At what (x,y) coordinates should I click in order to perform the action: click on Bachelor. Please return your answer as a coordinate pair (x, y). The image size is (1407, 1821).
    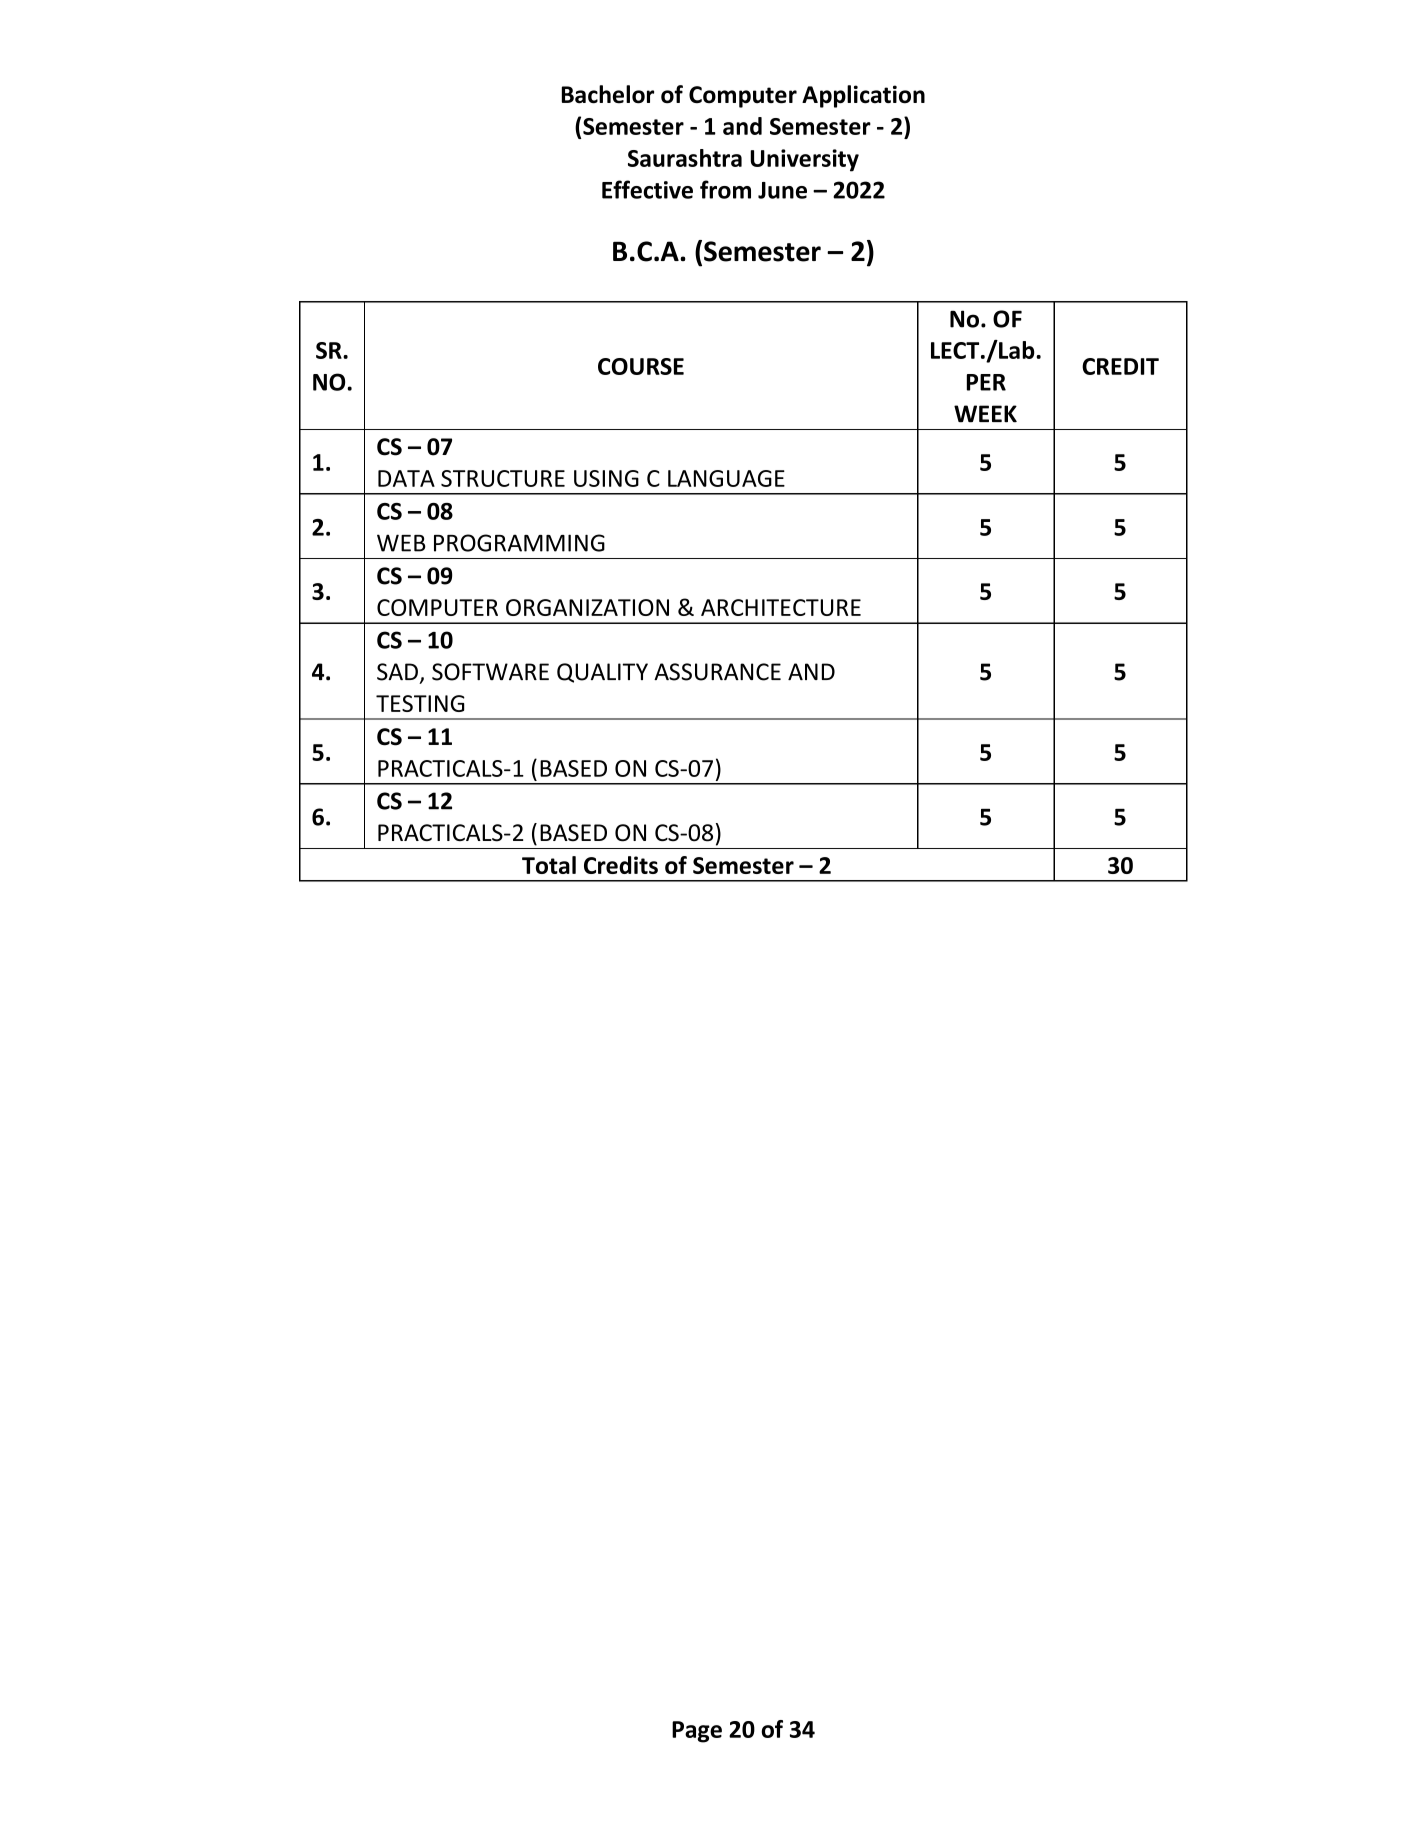
    Looking at the image, I should click on (608, 94).
